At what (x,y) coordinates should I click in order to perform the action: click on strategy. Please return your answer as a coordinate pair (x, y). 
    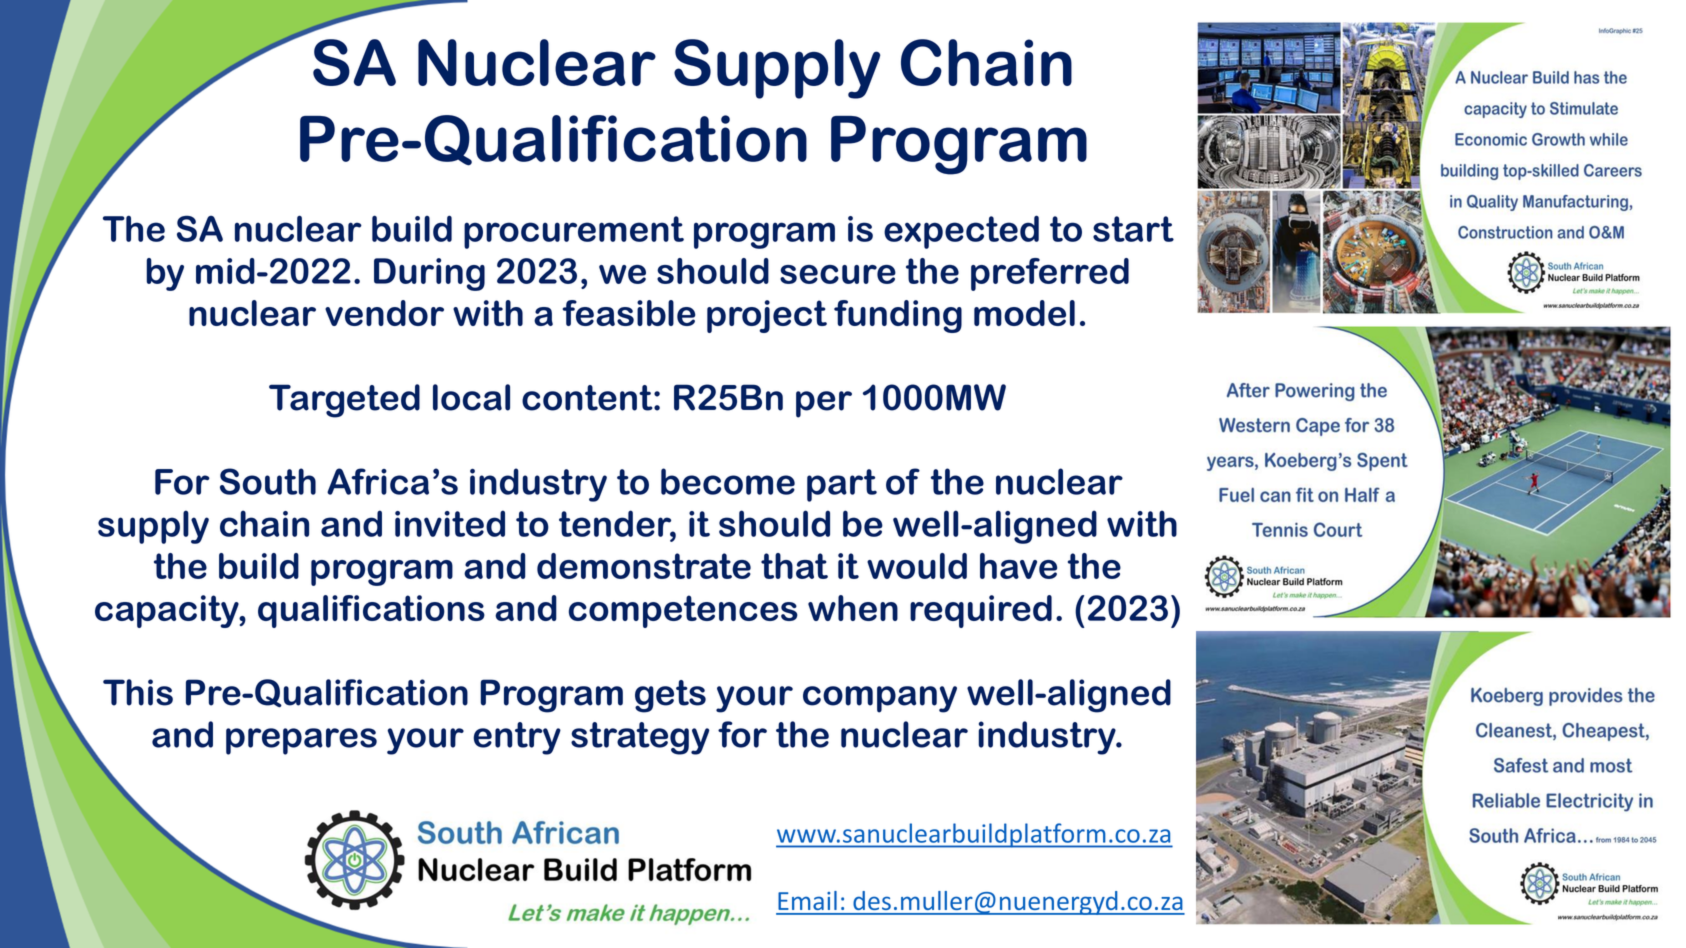
    Looking at the image, I should click on (640, 738).
